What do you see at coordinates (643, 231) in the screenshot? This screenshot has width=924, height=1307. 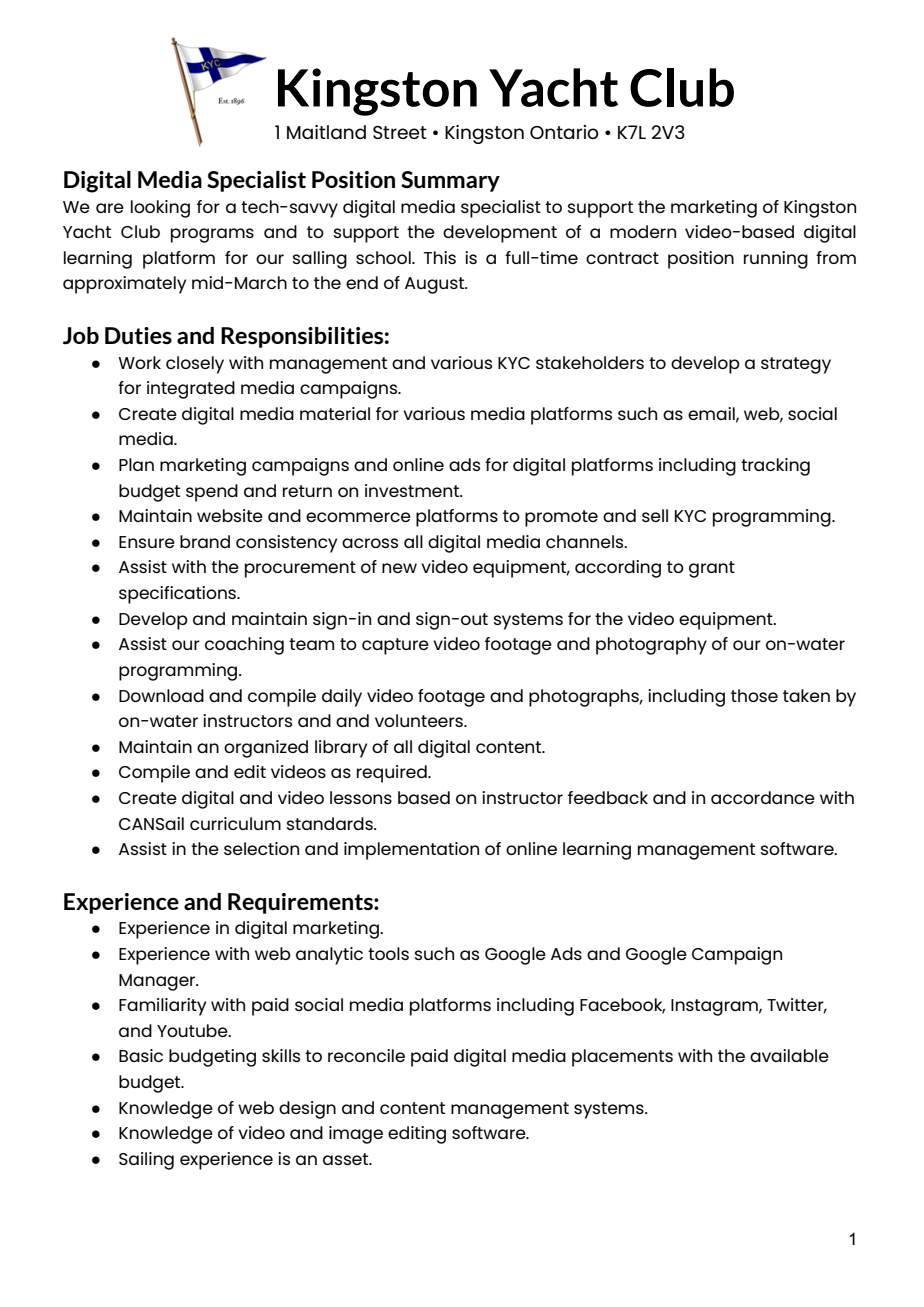 I see `modern` at bounding box center [643, 231].
